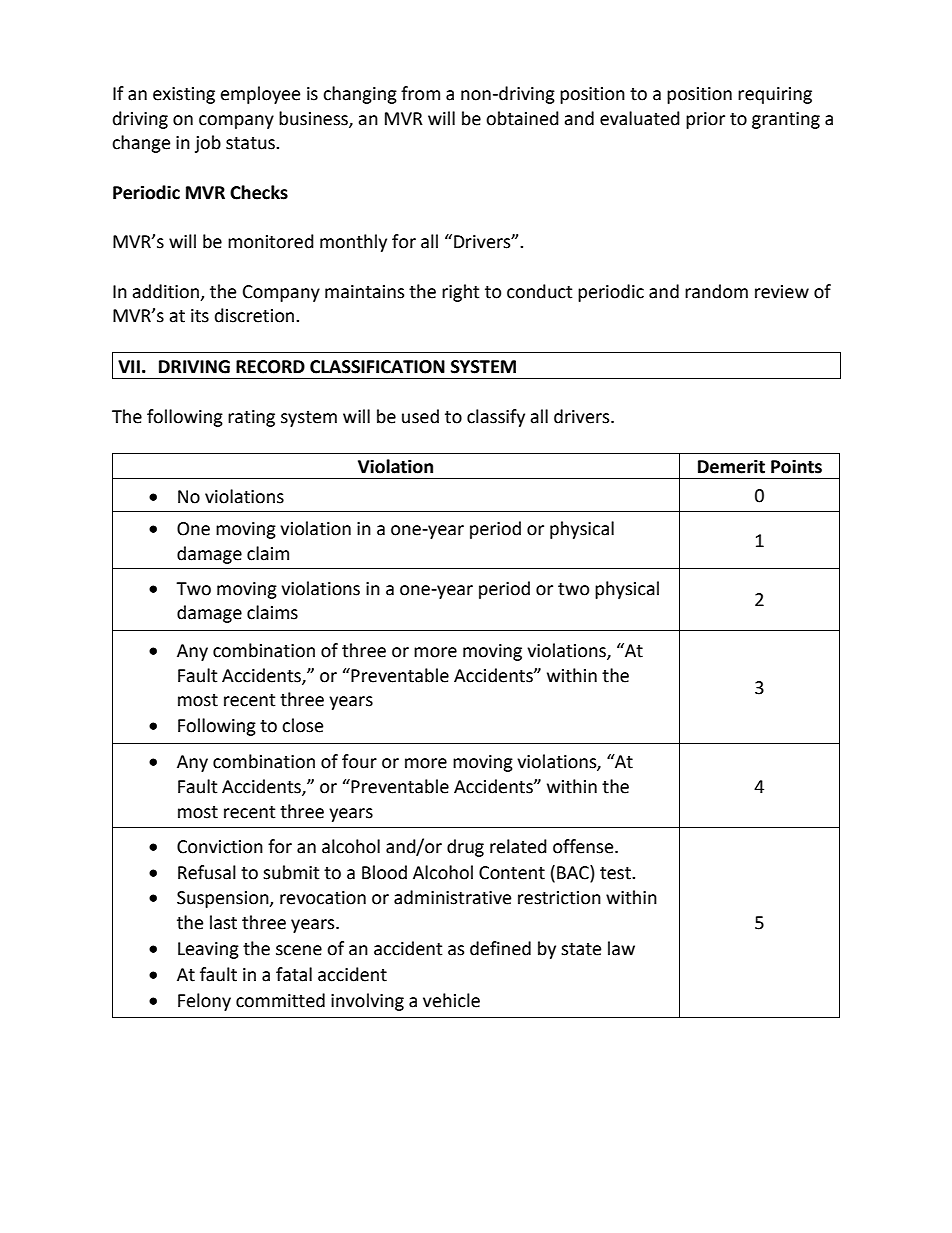 The width and height of the screenshot is (952, 1233). Describe the element at coordinates (208, 950) in the screenshot. I see `Leaving` at that location.
